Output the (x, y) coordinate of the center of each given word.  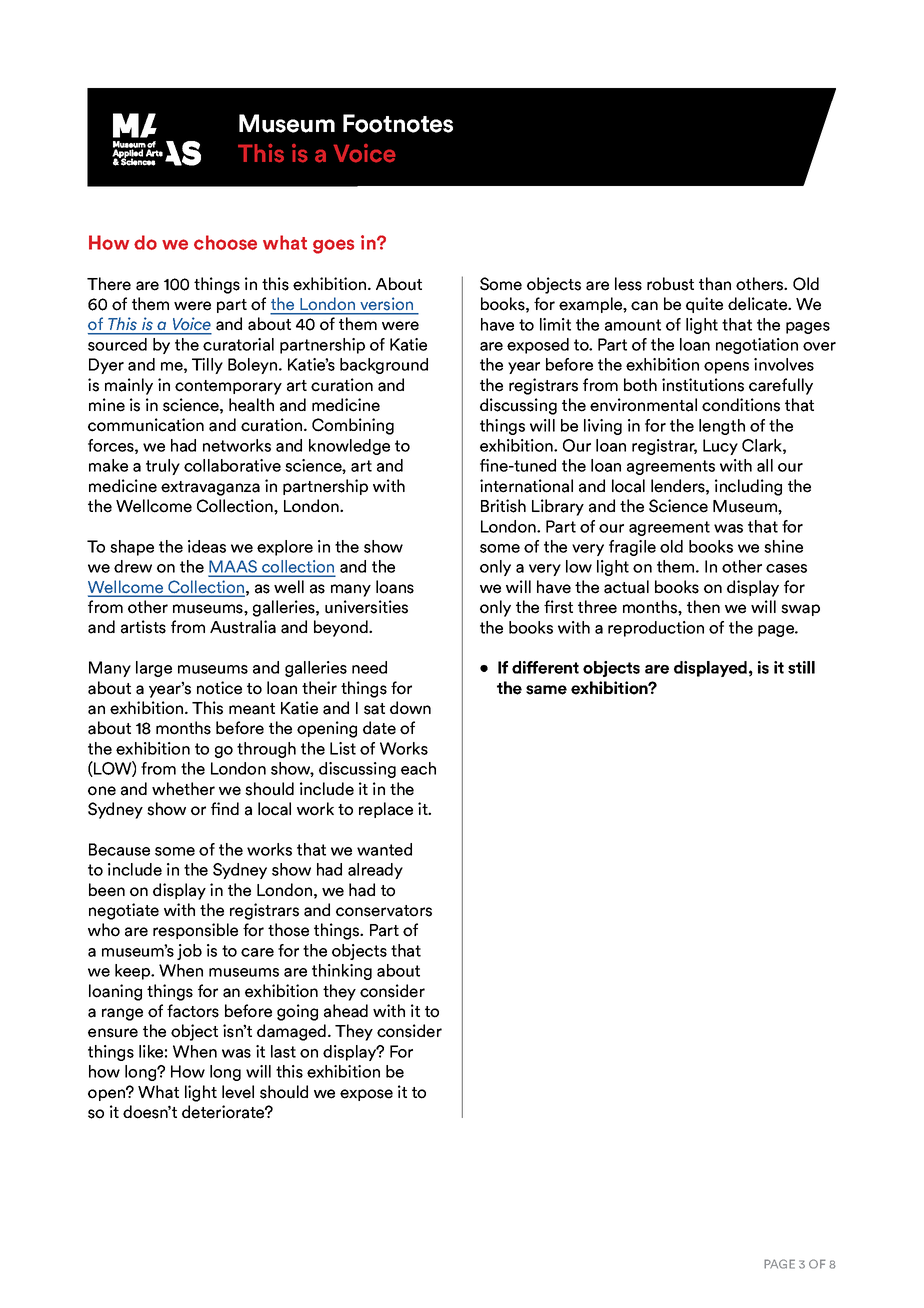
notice (219, 688)
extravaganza (210, 488)
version (387, 304)
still (801, 667)
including (748, 487)
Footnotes (398, 123)
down (410, 708)
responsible (195, 931)
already (375, 871)
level (238, 1092)
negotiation (757, 346)
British (503, 506)
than (715, 284)
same (546, 690)
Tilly (207, 366)
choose (225, 242)
